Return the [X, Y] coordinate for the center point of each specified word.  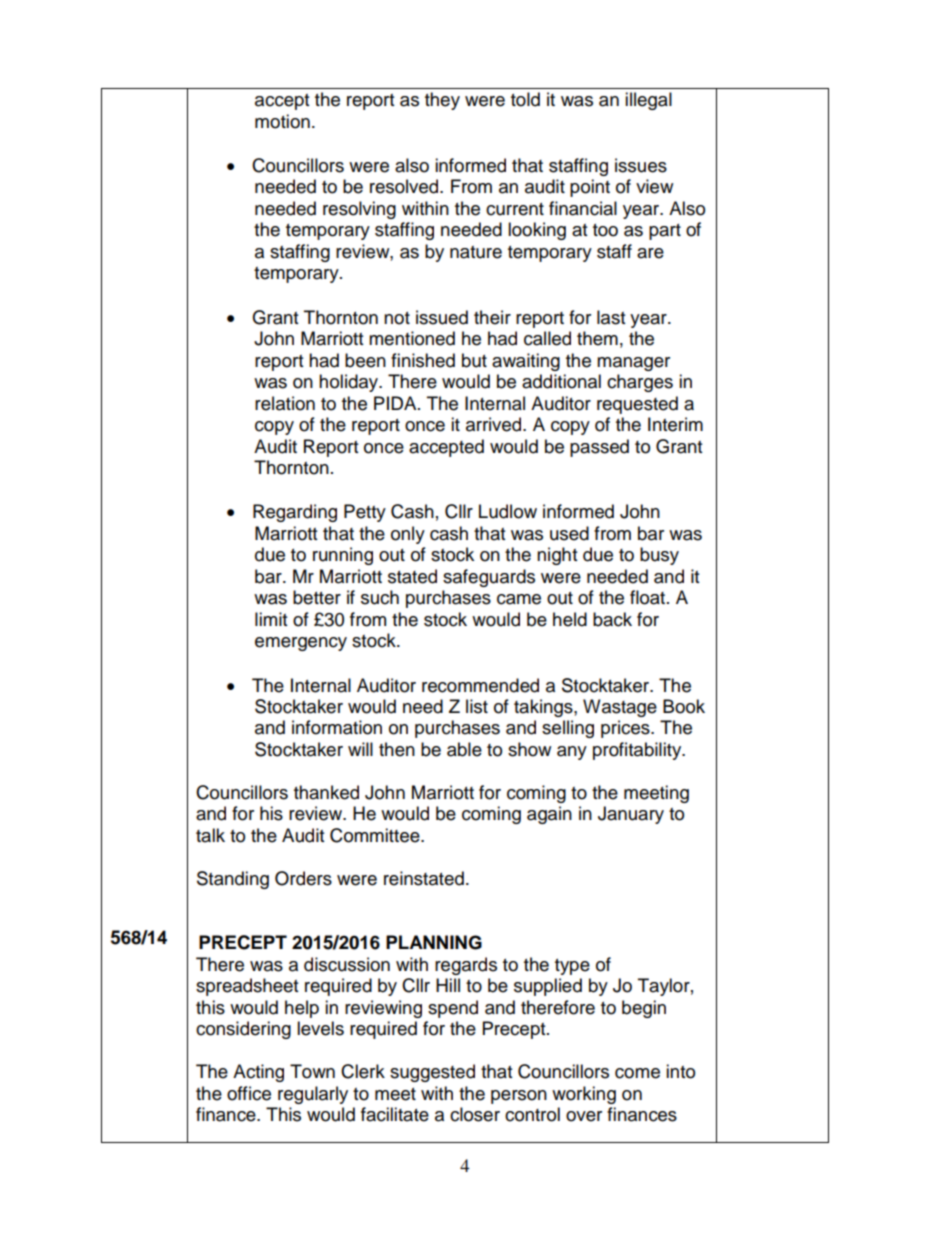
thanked [326, 792]
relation [285, 403]
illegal [648, 101]
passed [599, 448]
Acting [258, 1073]
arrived [495, 424]
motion [282, 121]
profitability [638, 751]
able [464, 749]
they [442, 101]
